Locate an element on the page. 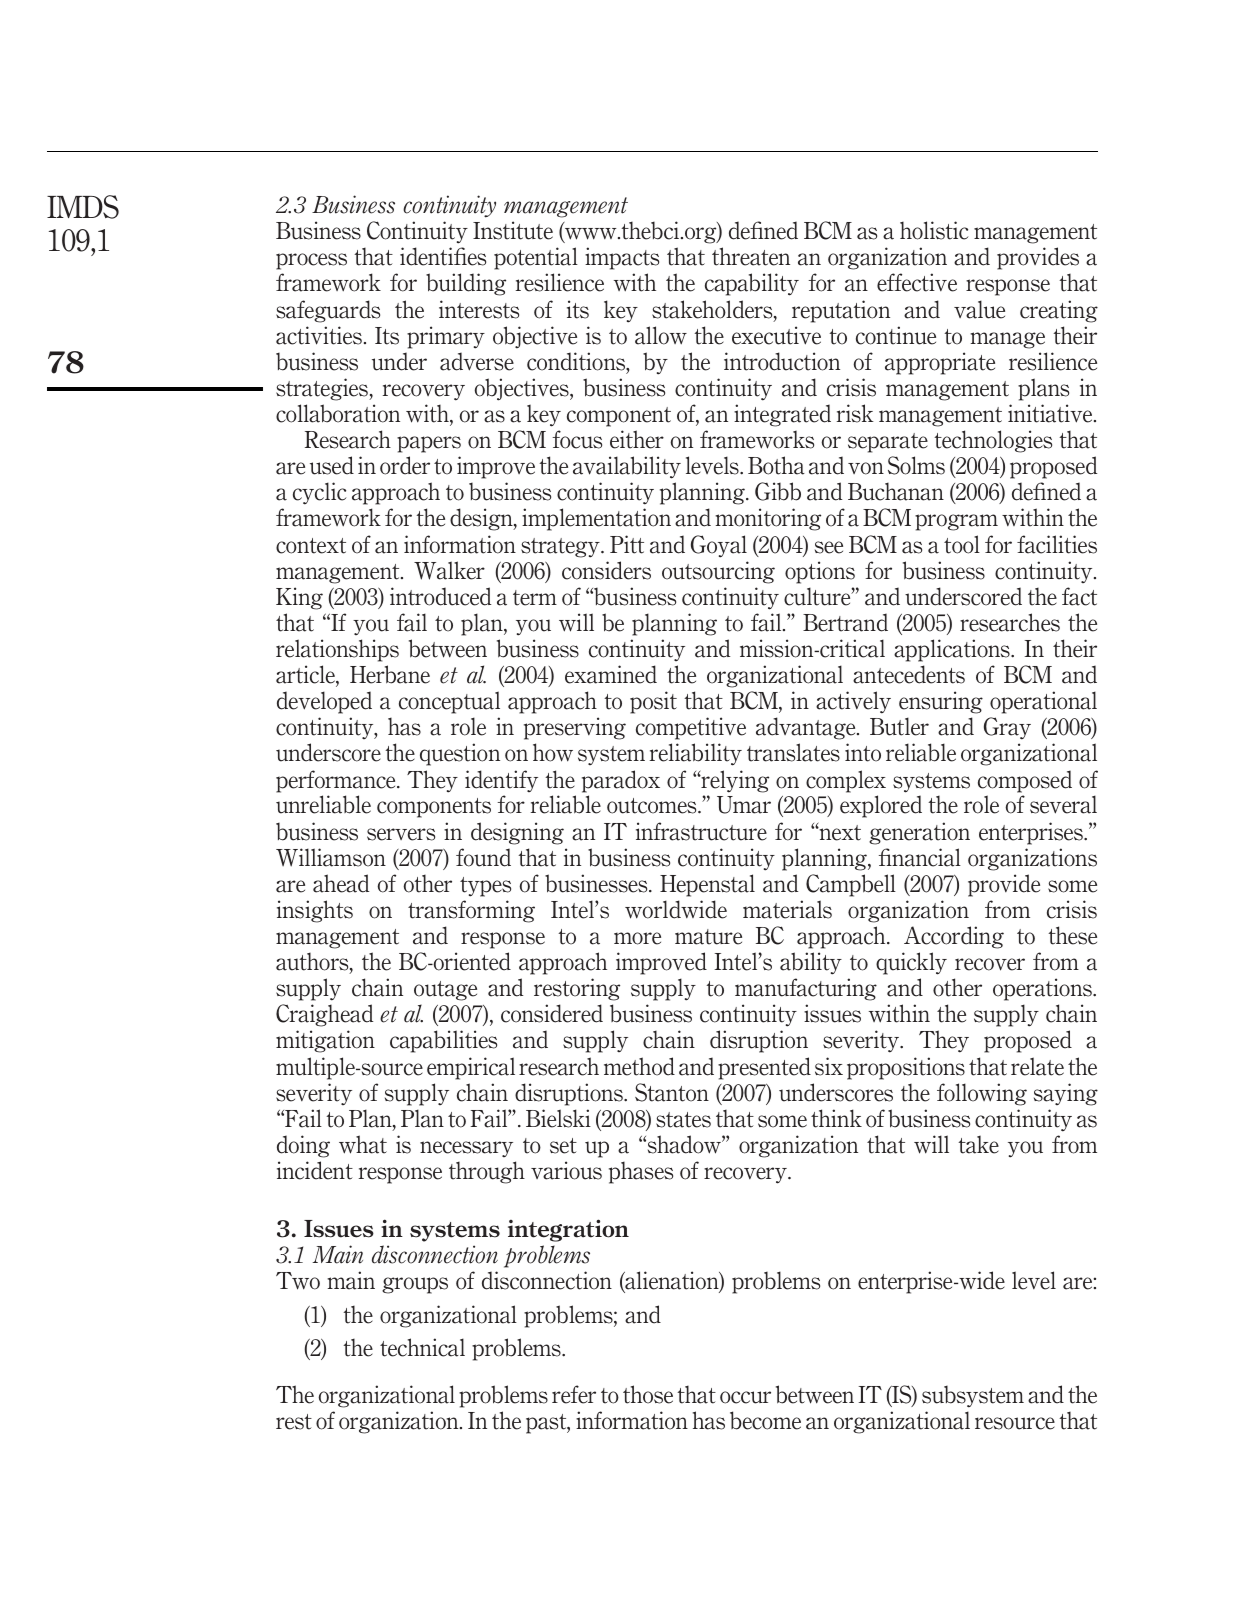 The width and height of the image is (1233, 1615). those is located at coordinates (648, 1394).
